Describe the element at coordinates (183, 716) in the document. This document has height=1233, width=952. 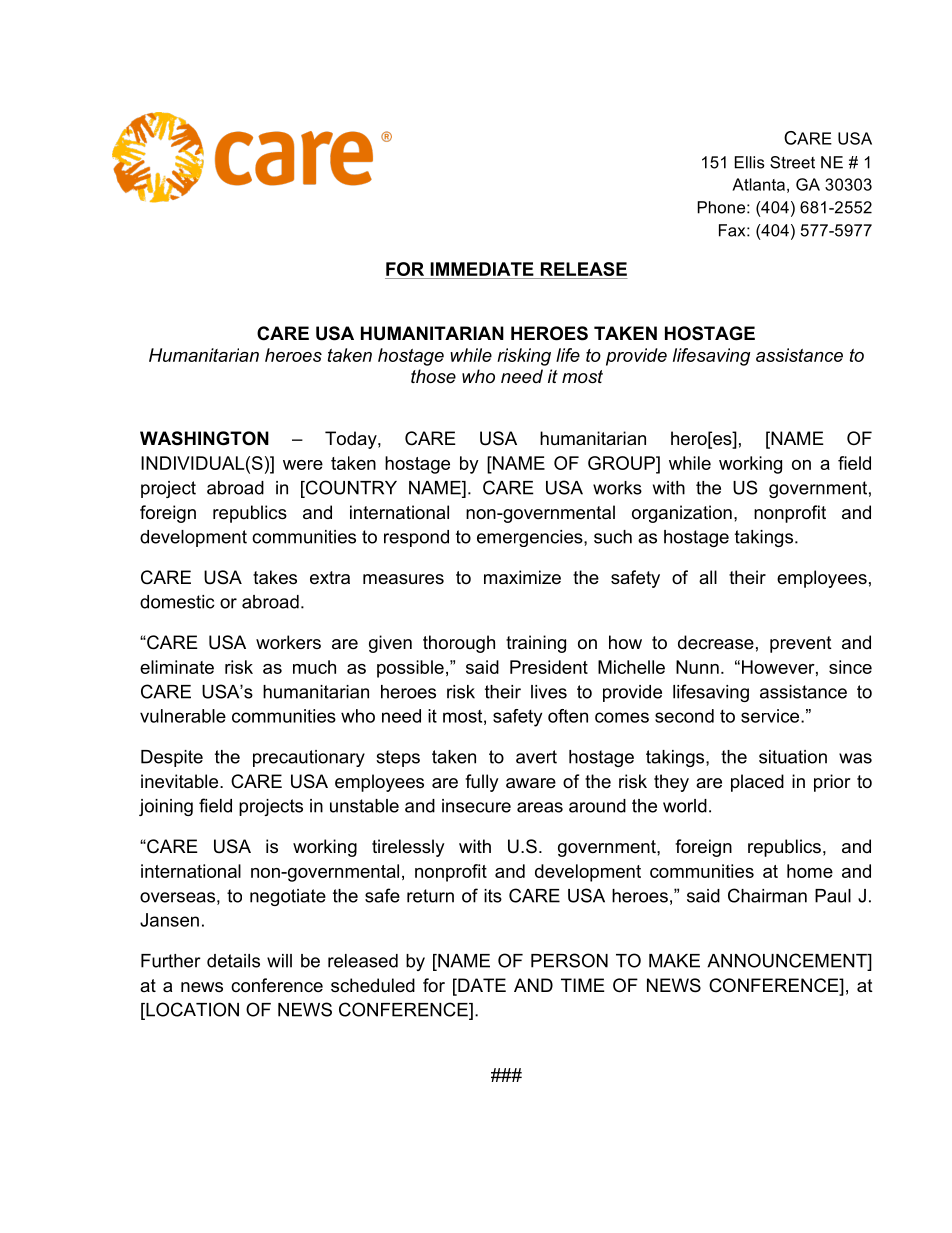
I see `vulnerable` at that location.
